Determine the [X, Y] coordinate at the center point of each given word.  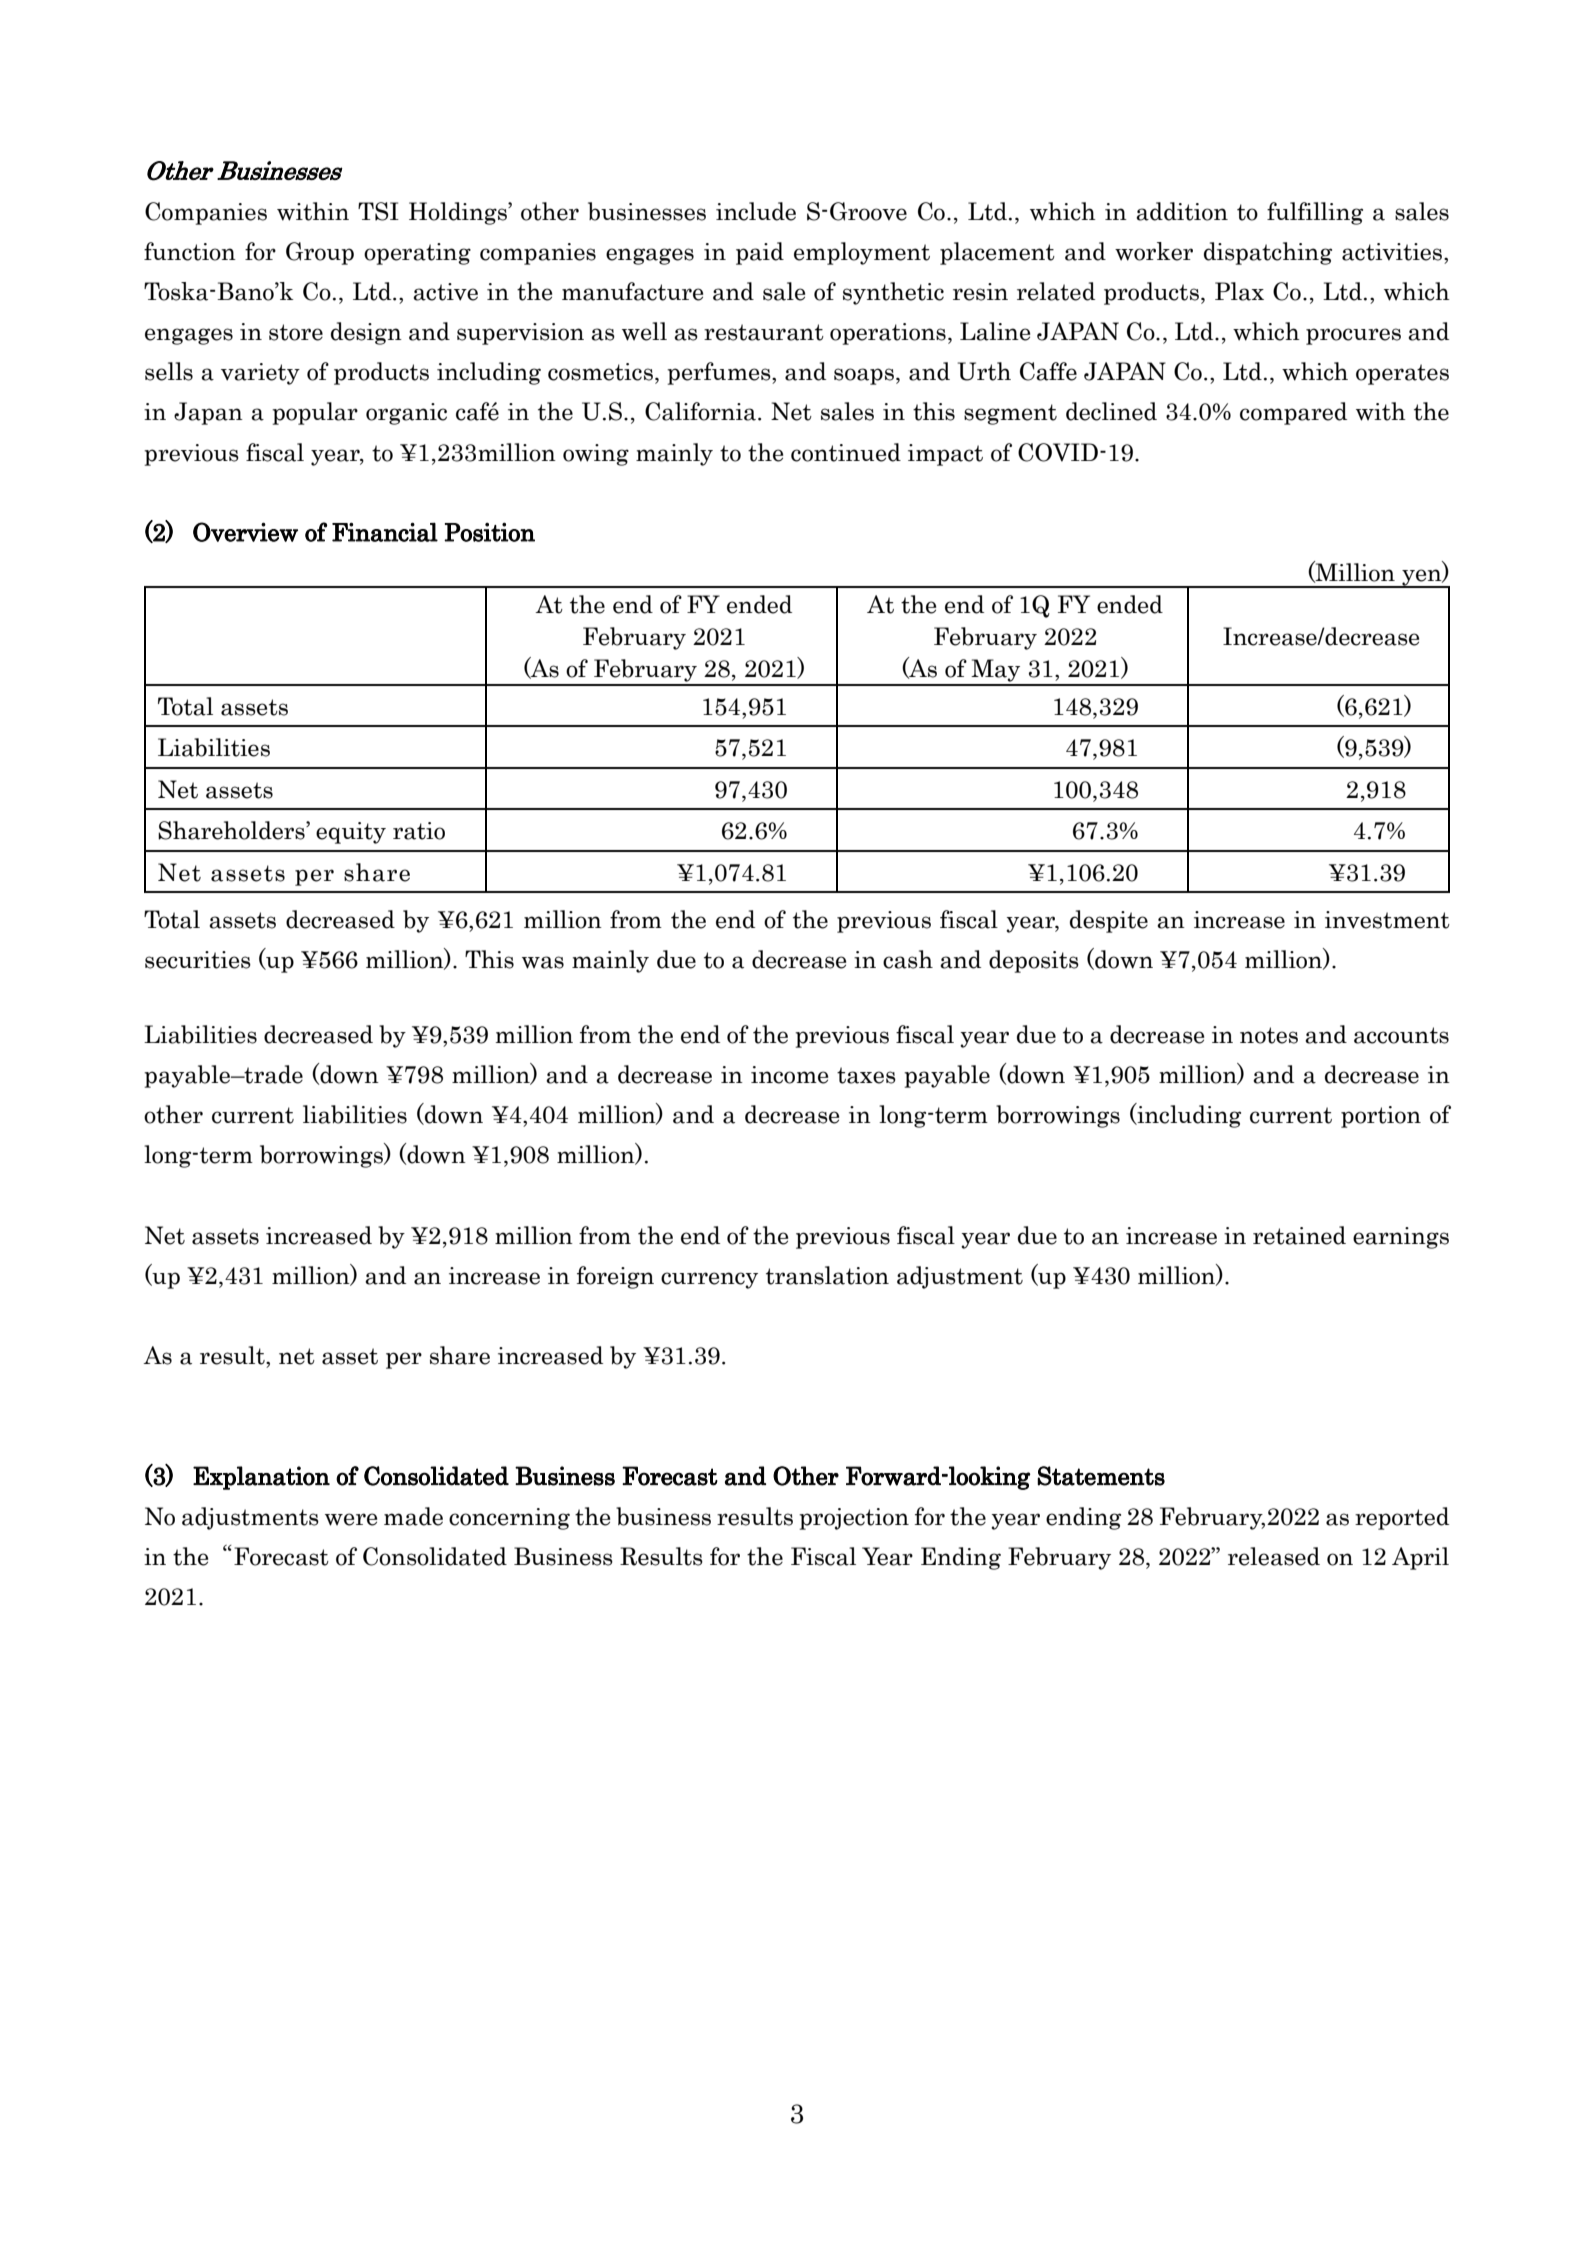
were [351, 1519]
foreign [615, 1277]
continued [846, 452]
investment [1387, 920]
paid [760, 253]
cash [908, 959]
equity [351, 833]
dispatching [1268, 253]
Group [320, 253]
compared [1293, 413]
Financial [385, 532]
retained [1299, 1235]
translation [827, 1275]
